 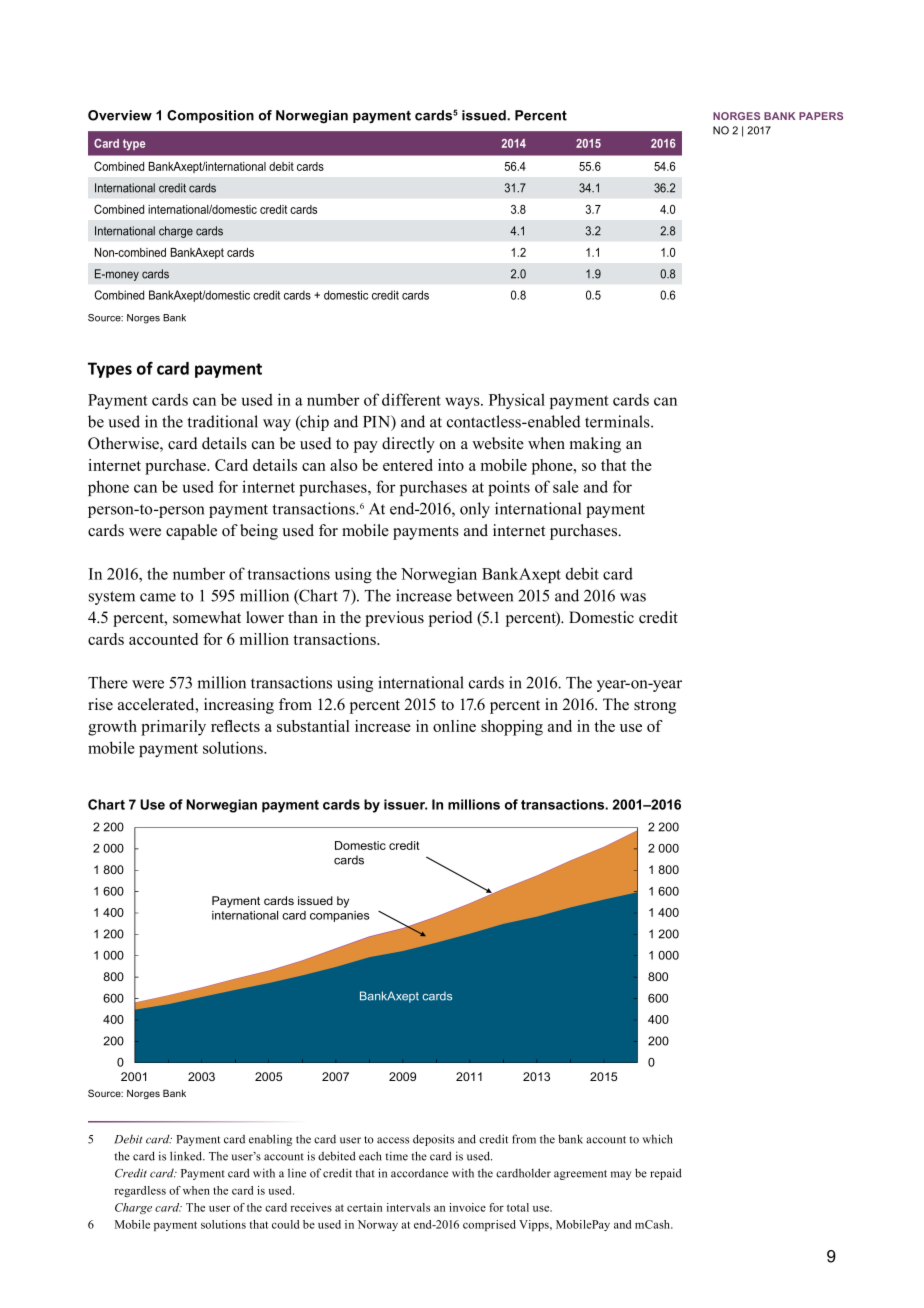 I want to click on Composition, so click(x=210, y=116).
